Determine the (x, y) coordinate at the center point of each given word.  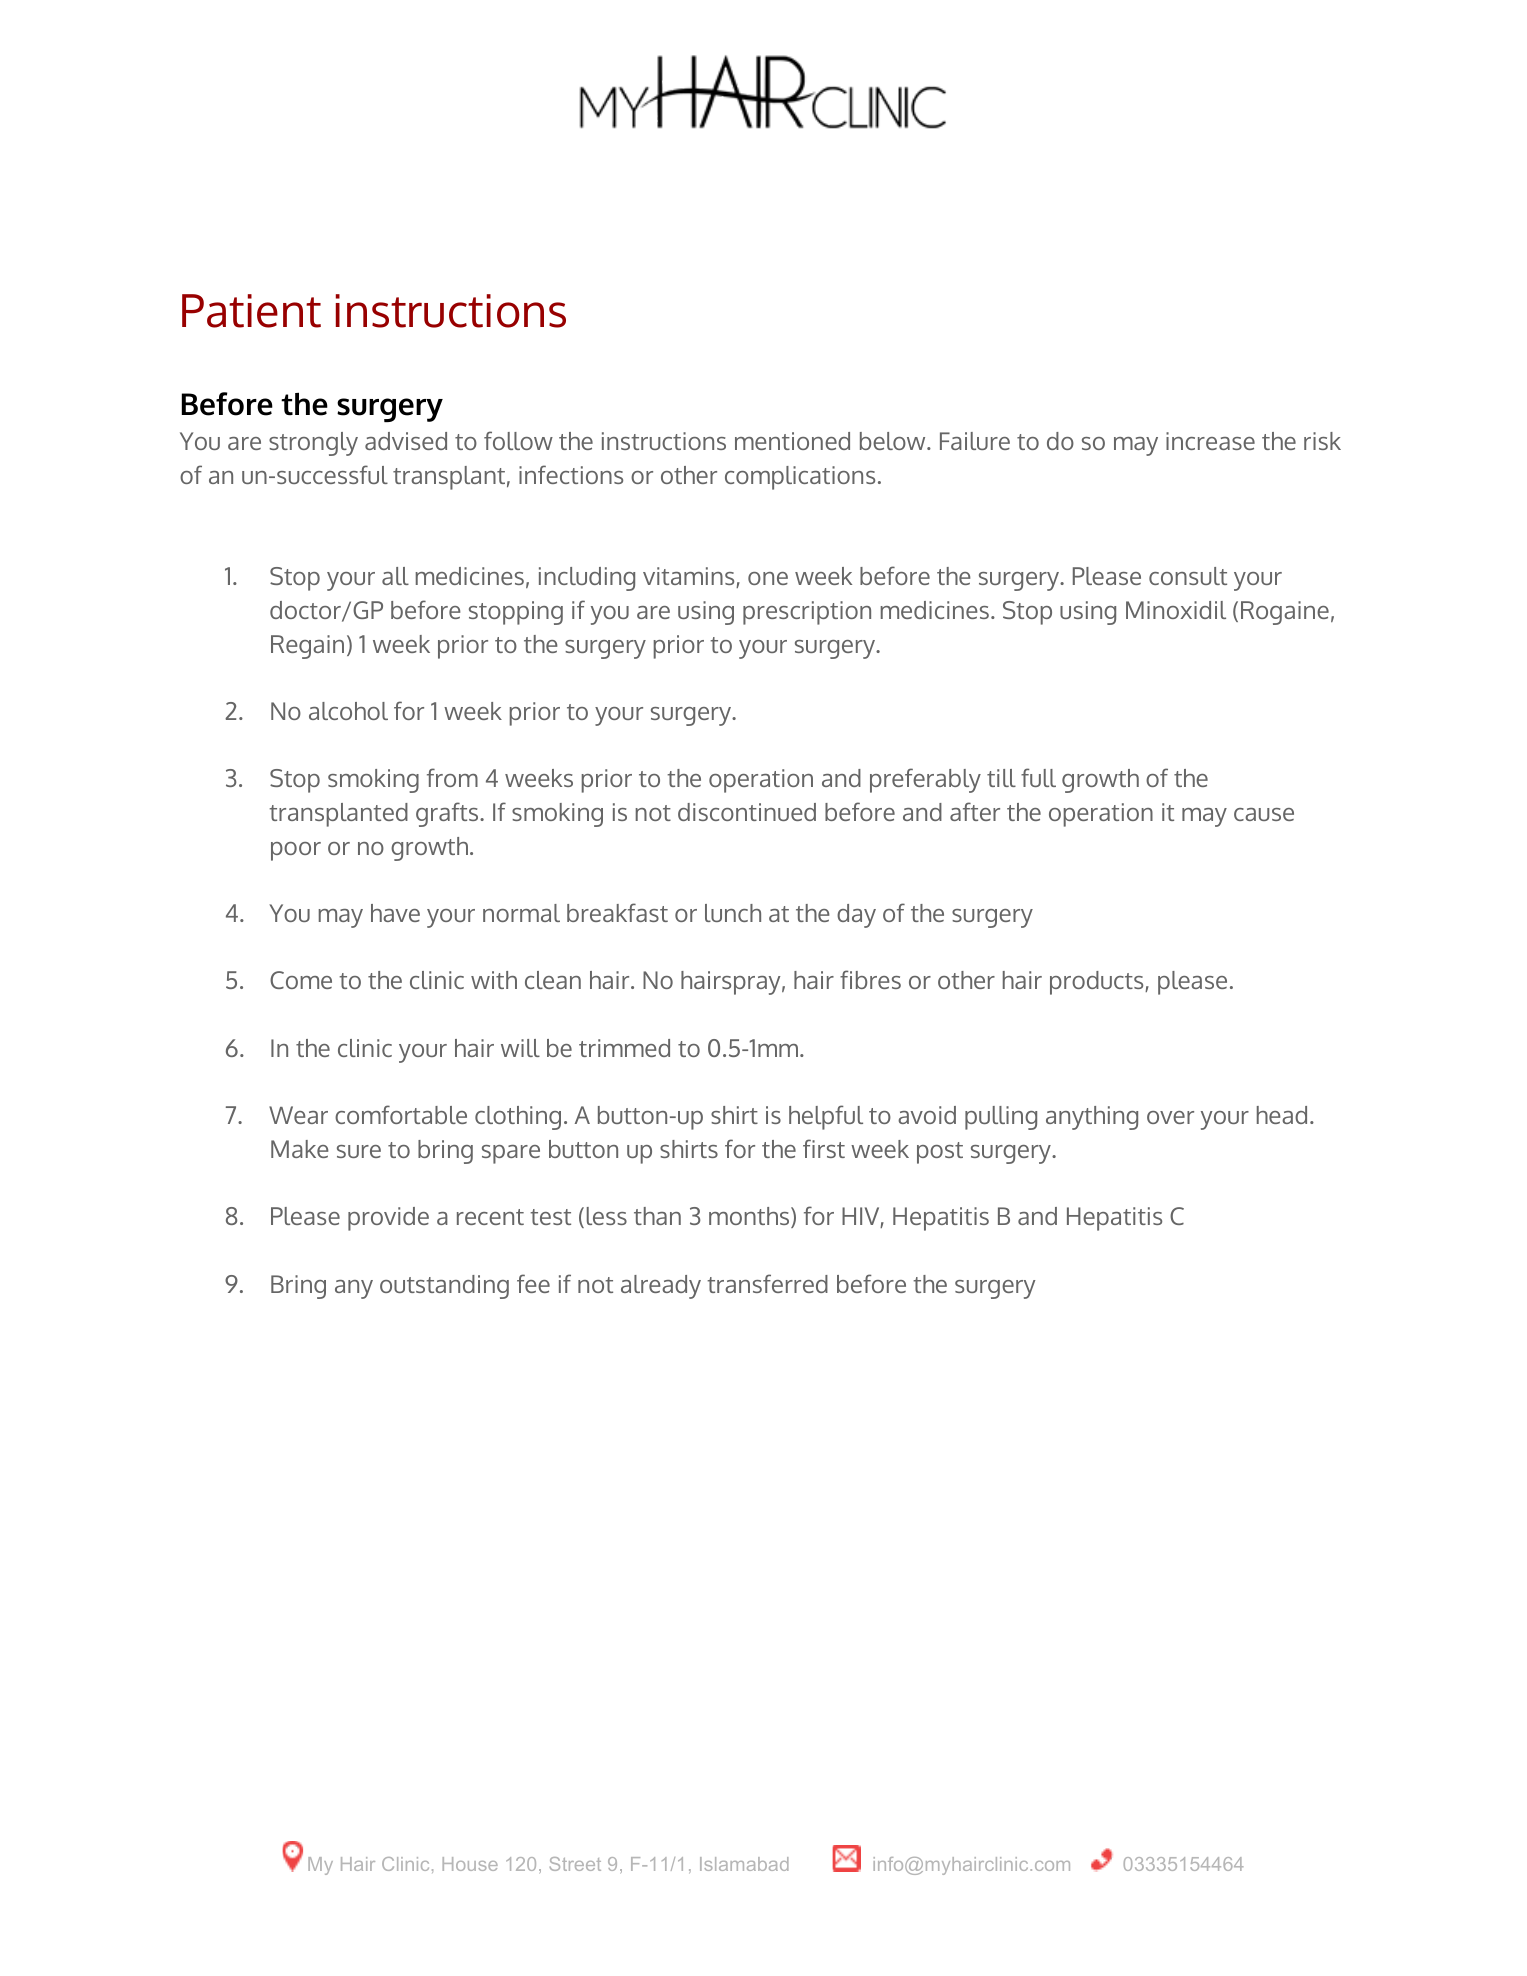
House (470, 1864)
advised (406, 441)
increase (1210, 441)
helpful (826, 1117)
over (1170, 1117)
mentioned (792, 441)
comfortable (401, 1114)
